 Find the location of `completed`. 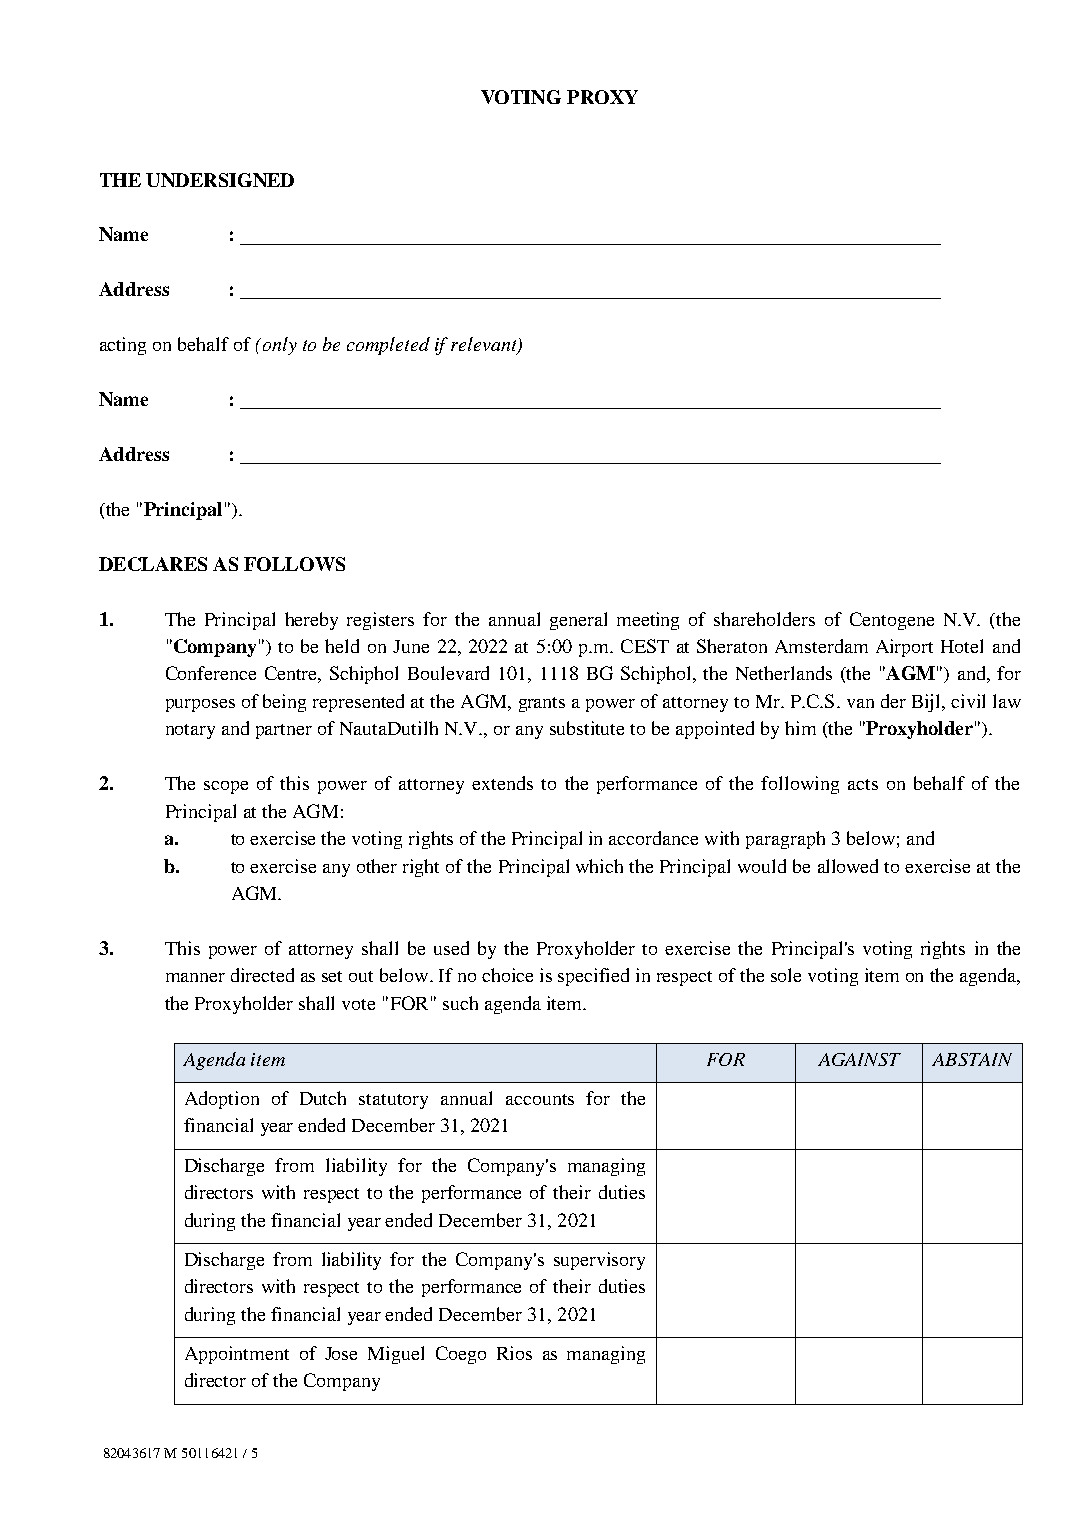

completed is located at coordinates (388, 346).
